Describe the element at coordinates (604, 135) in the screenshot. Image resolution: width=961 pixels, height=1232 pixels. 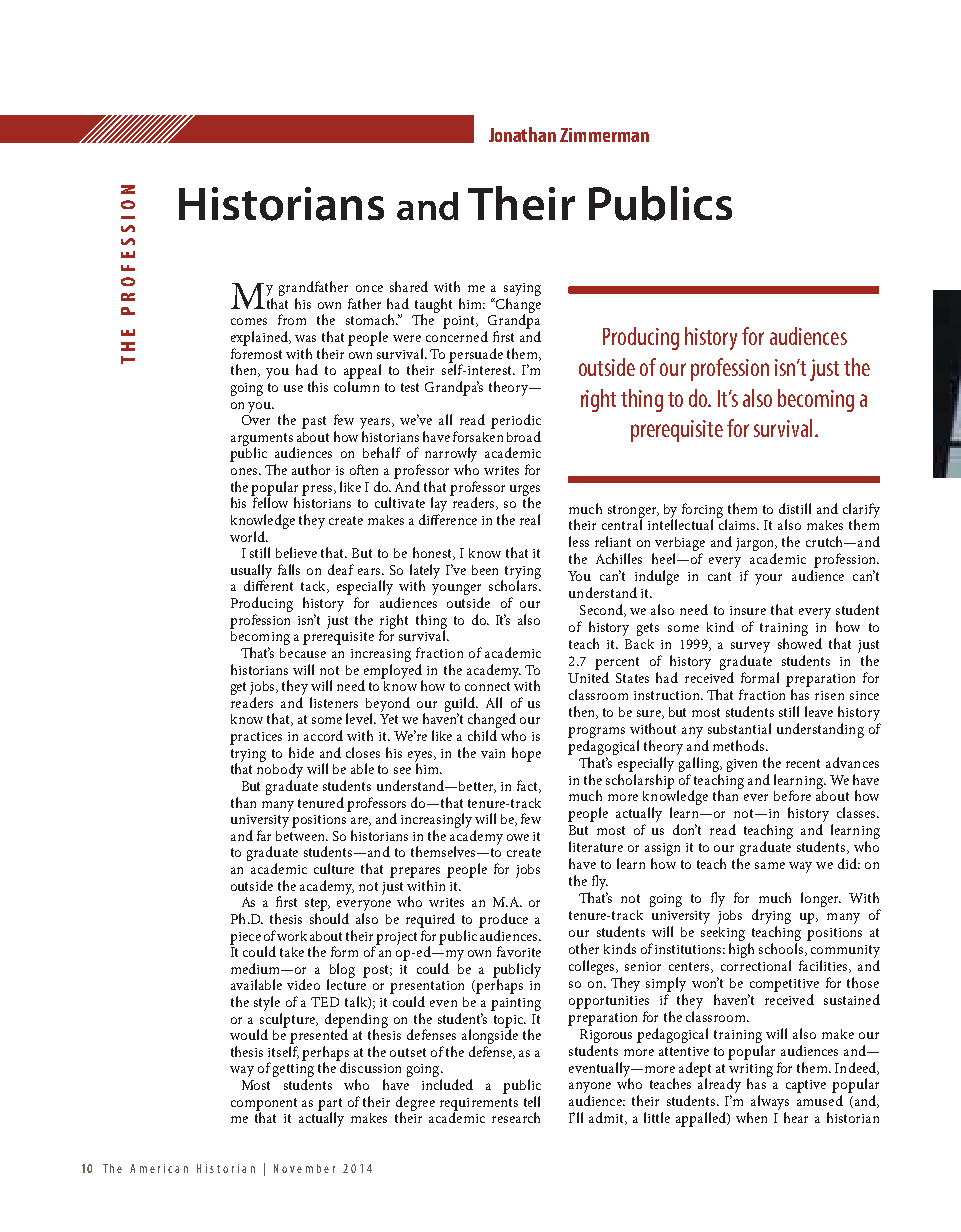
I see `Zimmerman` at that location.
